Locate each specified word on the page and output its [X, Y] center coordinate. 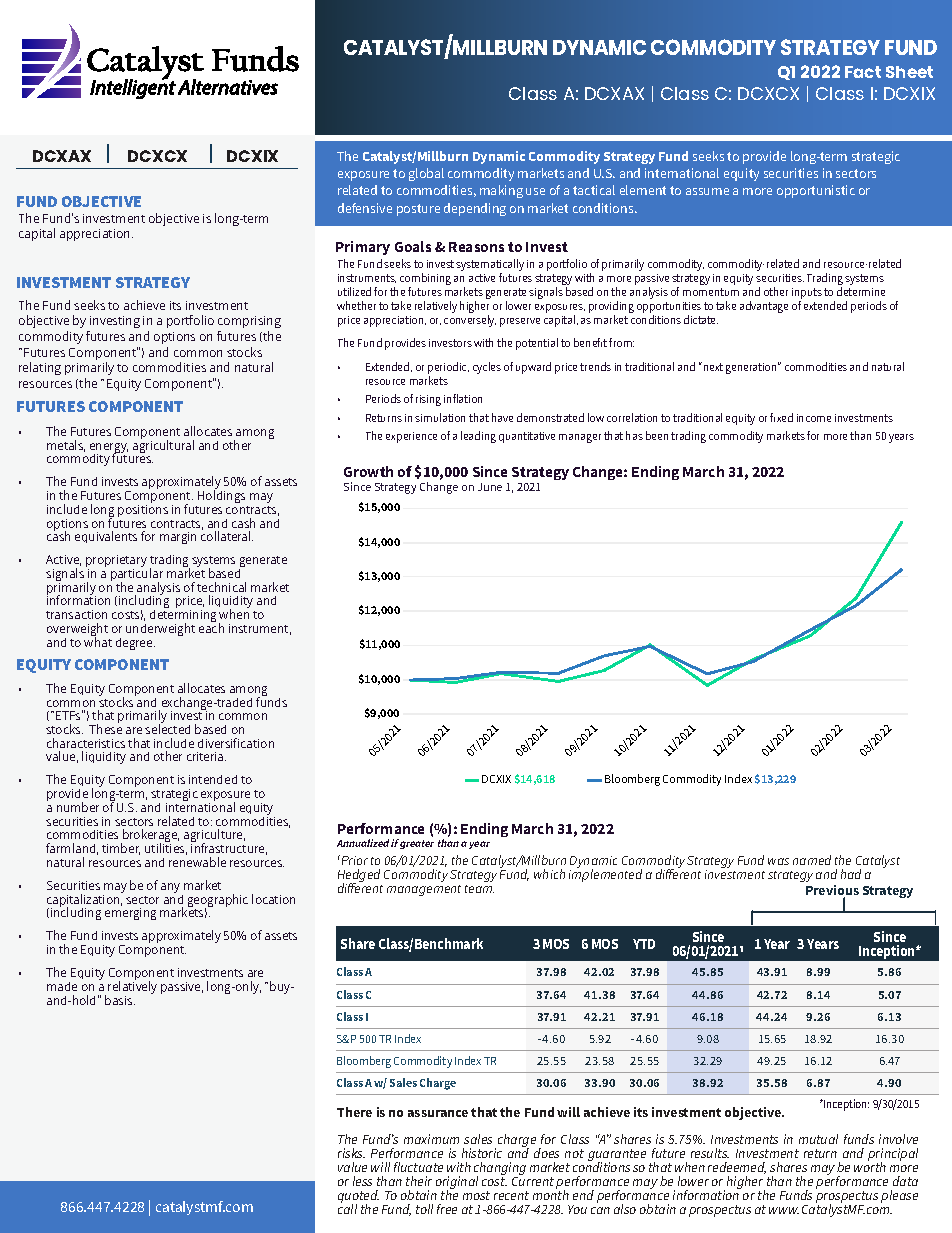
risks [351, 1153]
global [426, 174]
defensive [365, 208]
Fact [863, 72]
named [812, 860]
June [490, 487]
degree [135, 644]
